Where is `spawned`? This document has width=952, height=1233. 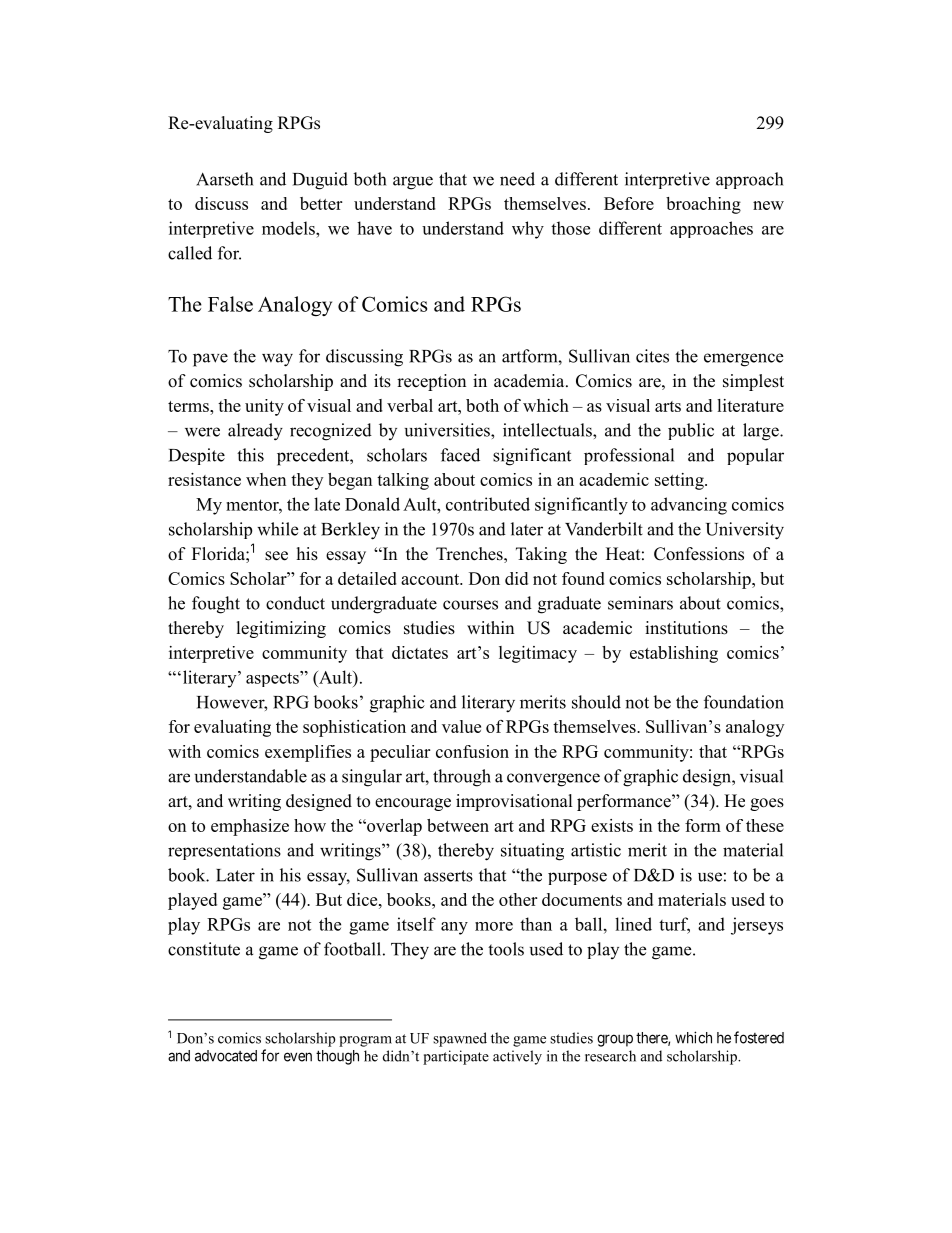 spawned is located at coordinates (460, 1039).
